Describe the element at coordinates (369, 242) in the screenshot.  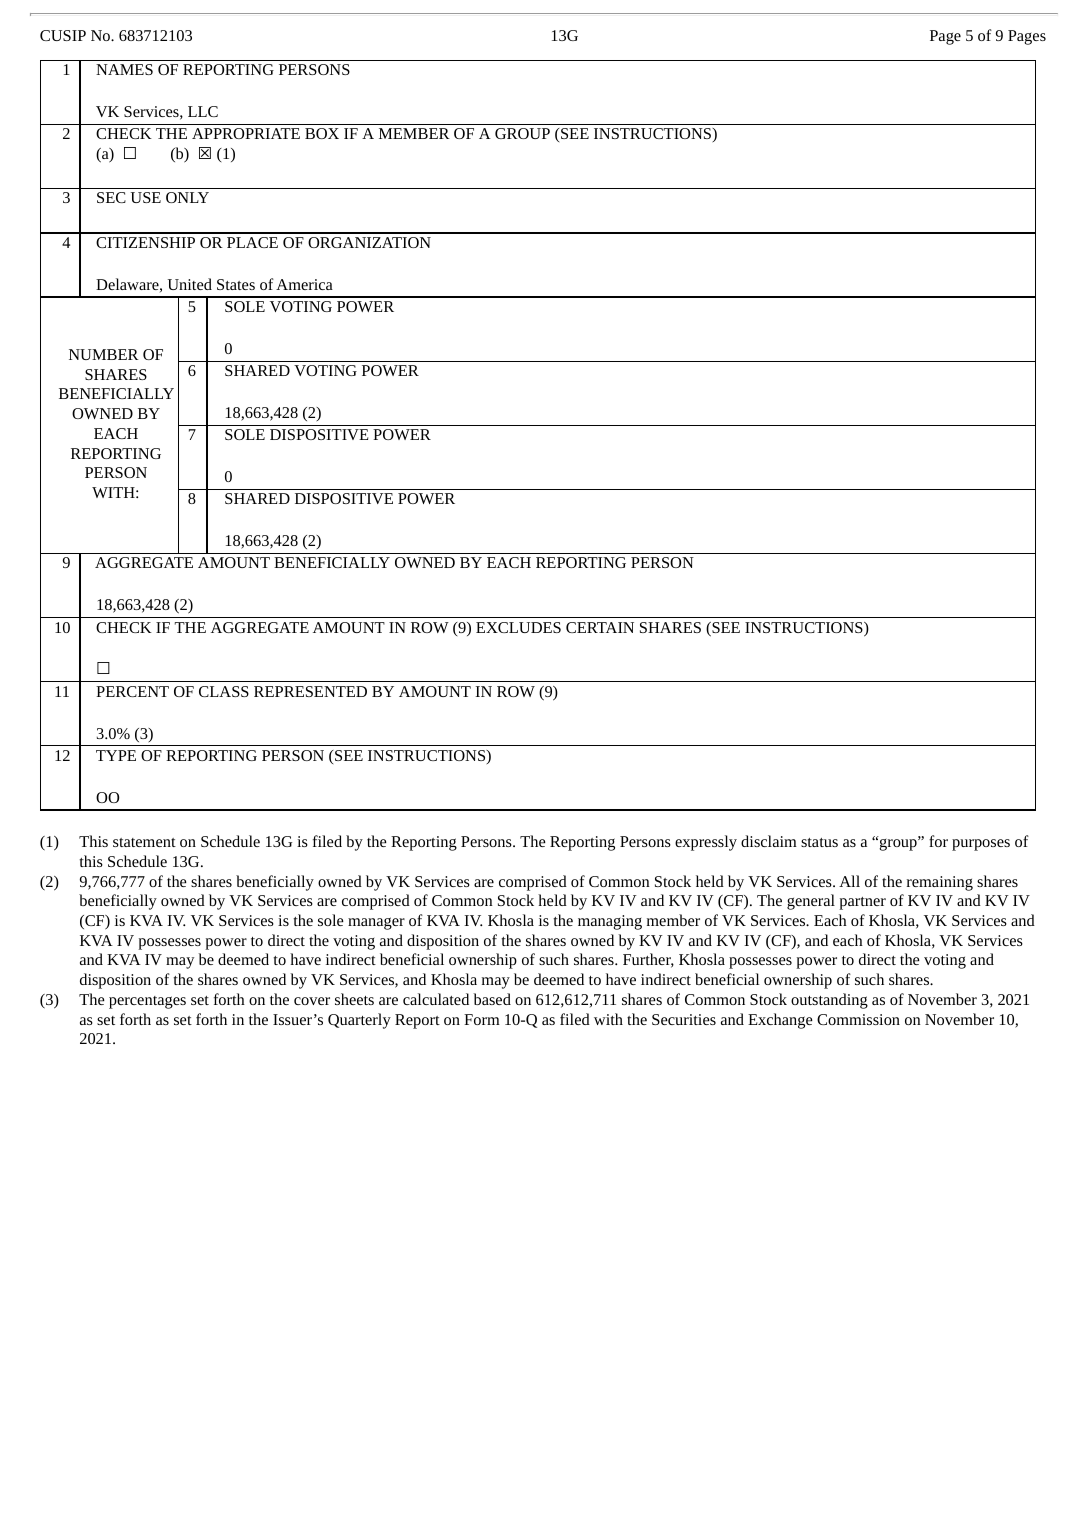
I see `ORGANIZATION` at that location.
